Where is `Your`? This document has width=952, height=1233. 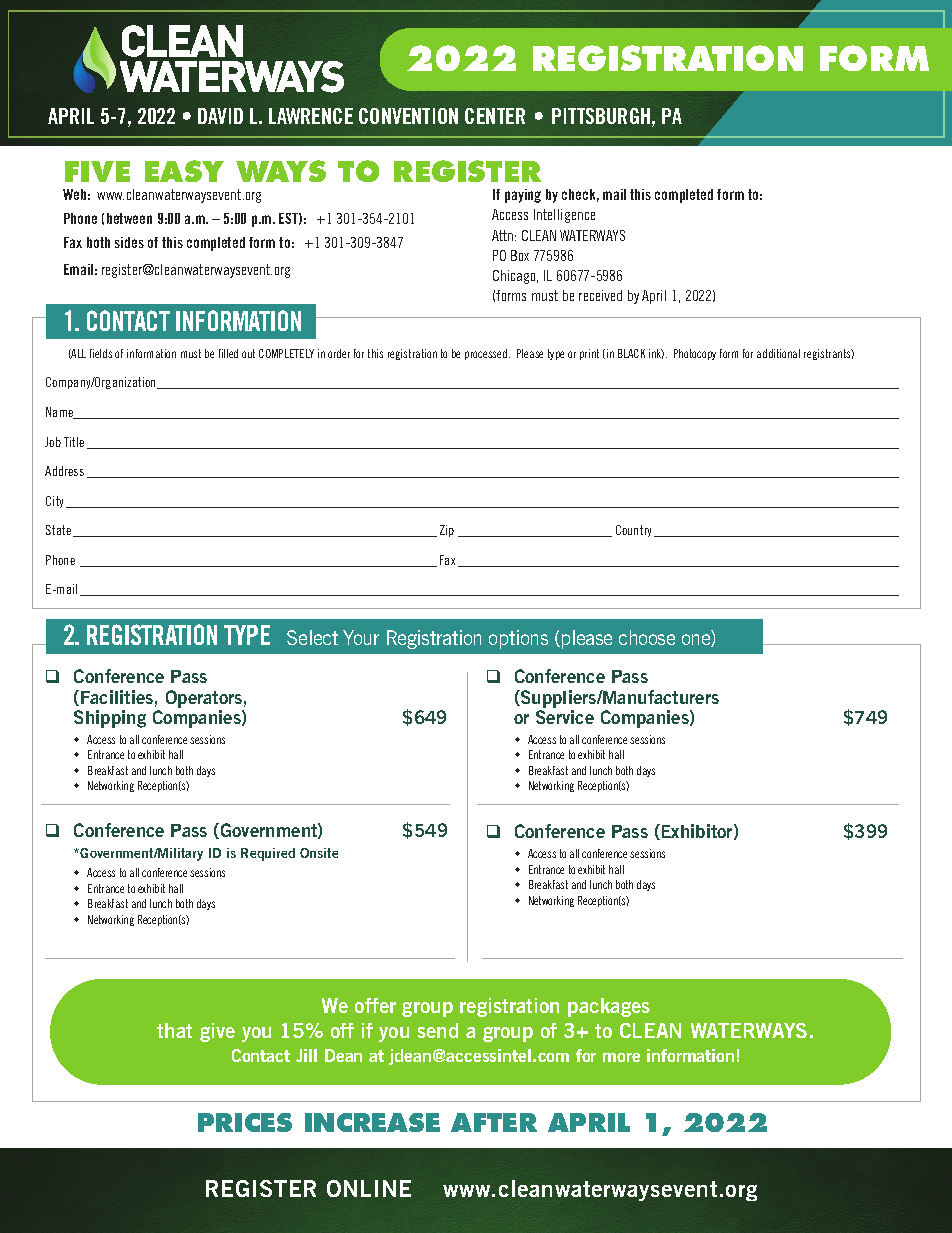 Your is located at coordinates (361, 637).
